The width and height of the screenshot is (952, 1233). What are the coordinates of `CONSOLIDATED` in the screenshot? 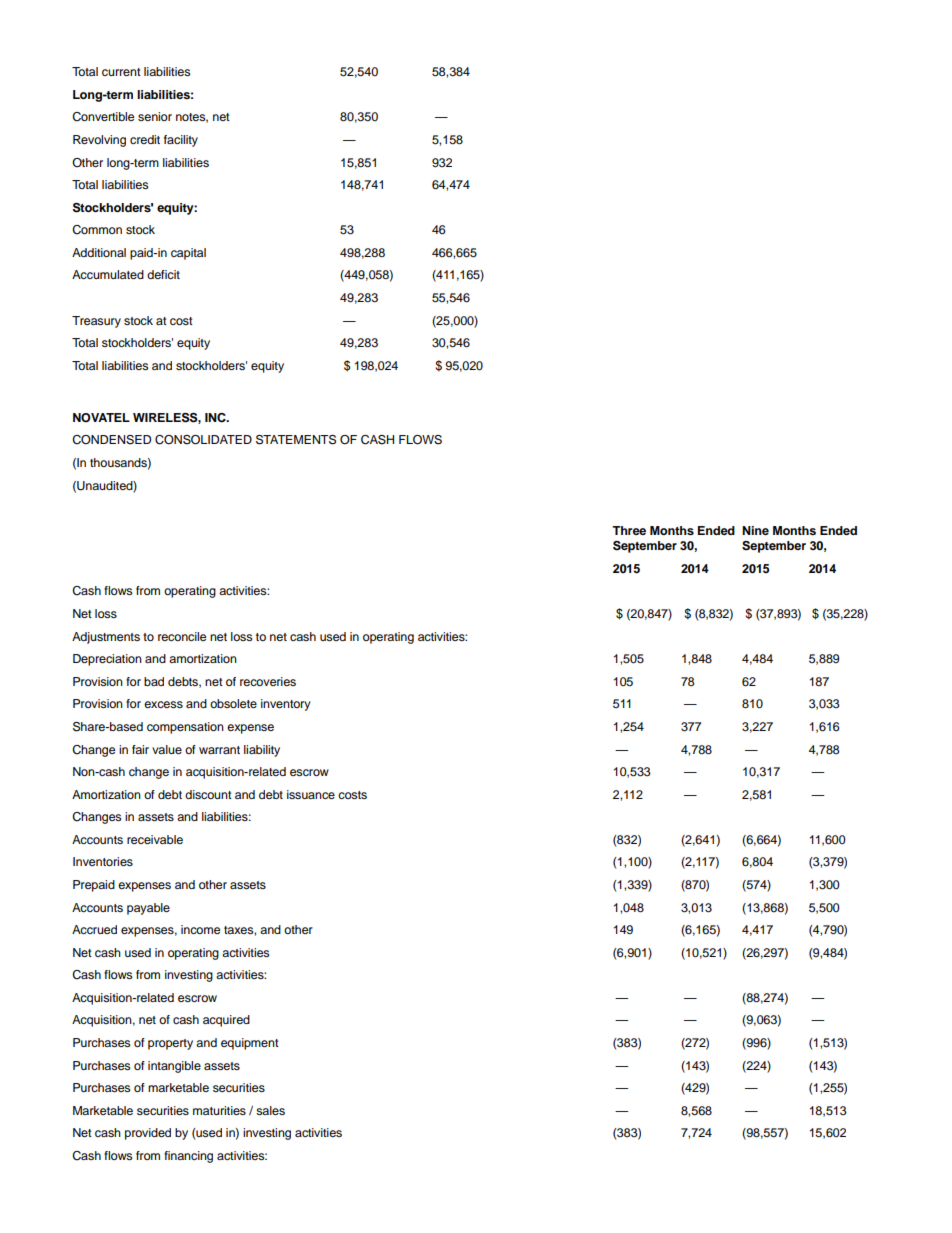 It's located at (203, 440).
